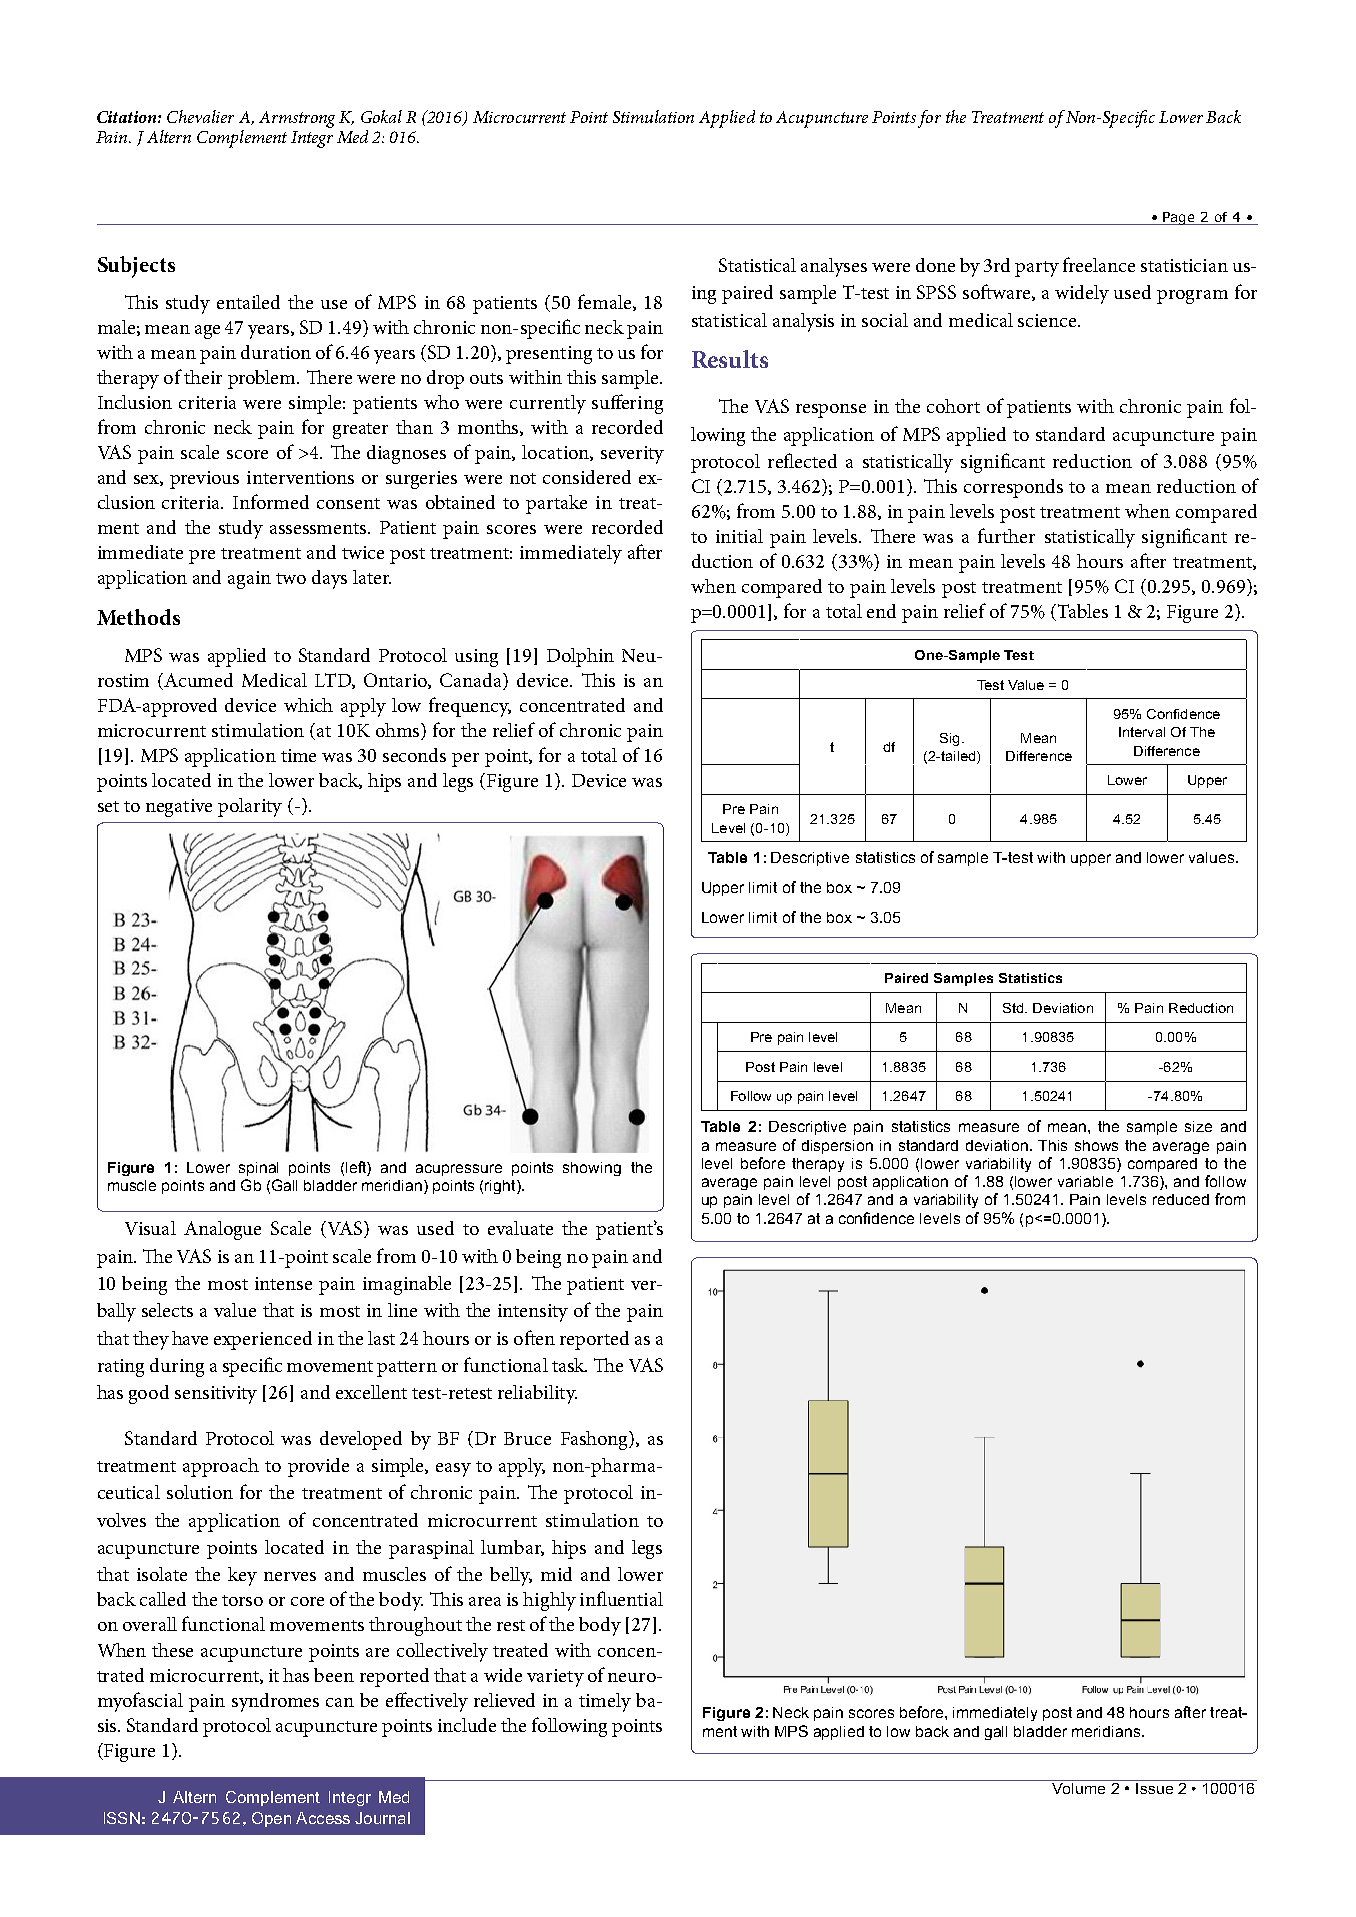 The height and width of the screenshot is (1917, 1356). I want to click on sensitivity, so click(216, 1395).
